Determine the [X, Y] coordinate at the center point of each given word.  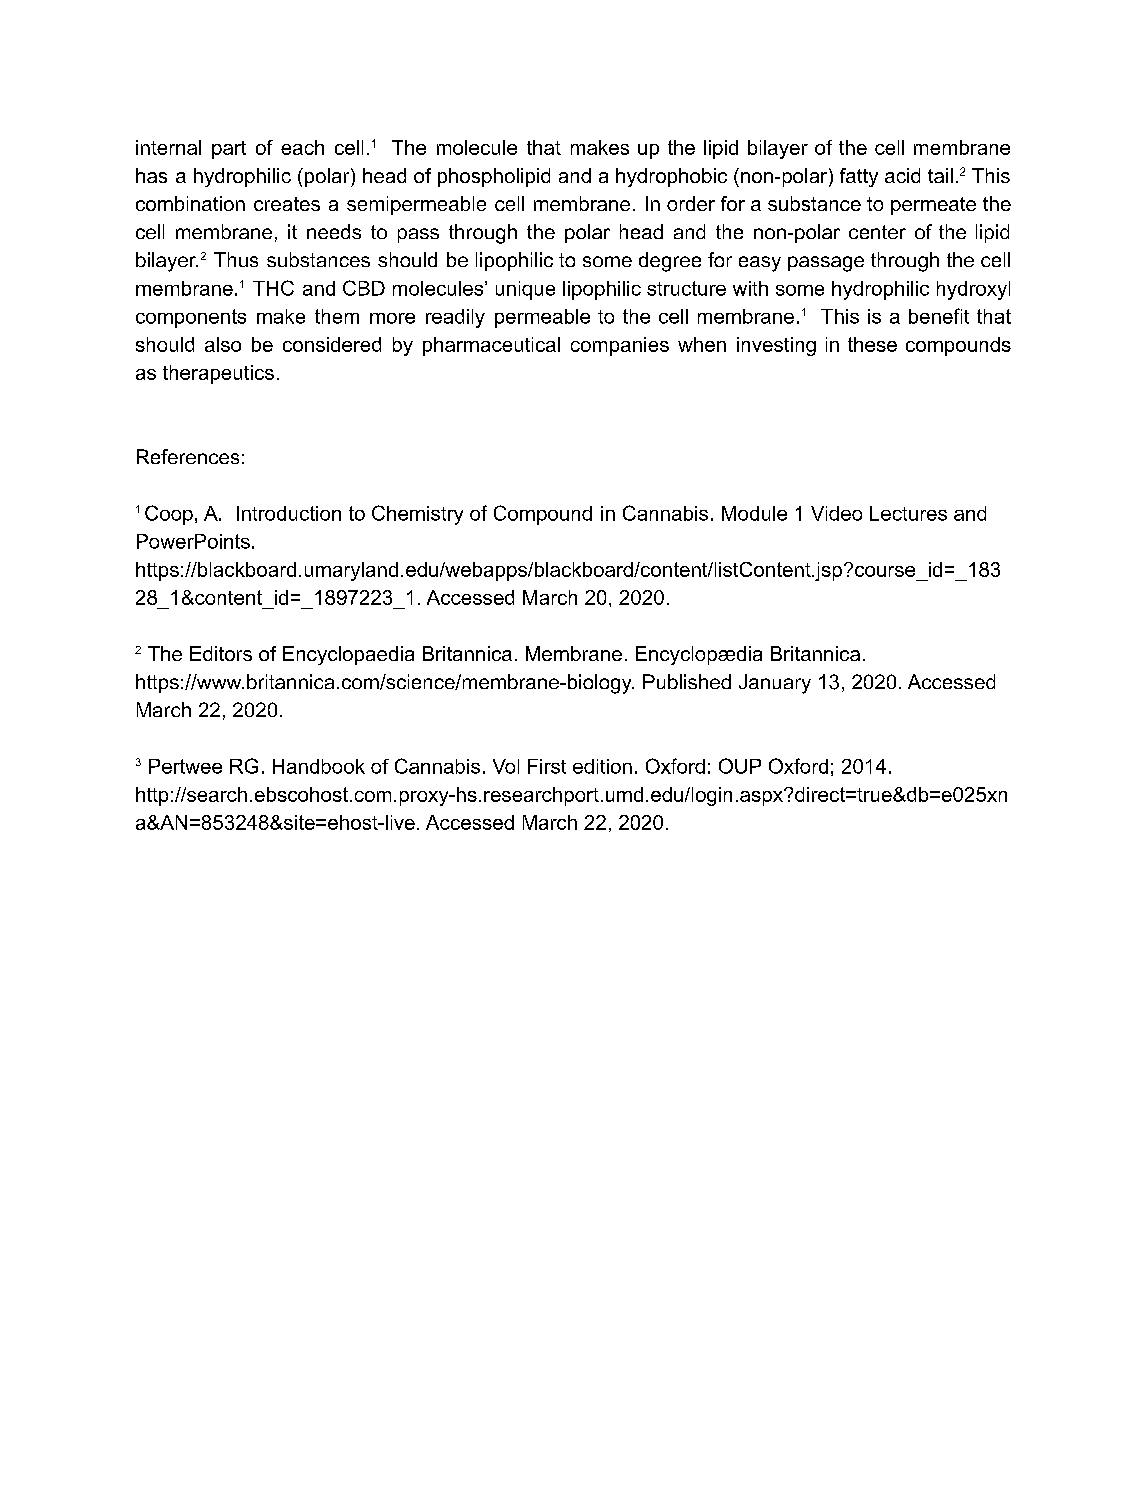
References [188, 456]
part [229, 150]
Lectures [908, 513]
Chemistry [417, 515]
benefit [939, 316]
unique [525, 290]
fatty [859, 177]
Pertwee [185, 766]
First [547, 766]
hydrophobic [671, 177]
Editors [221, 653]
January [775, 684]
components [191, 318]
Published [687, 681]
